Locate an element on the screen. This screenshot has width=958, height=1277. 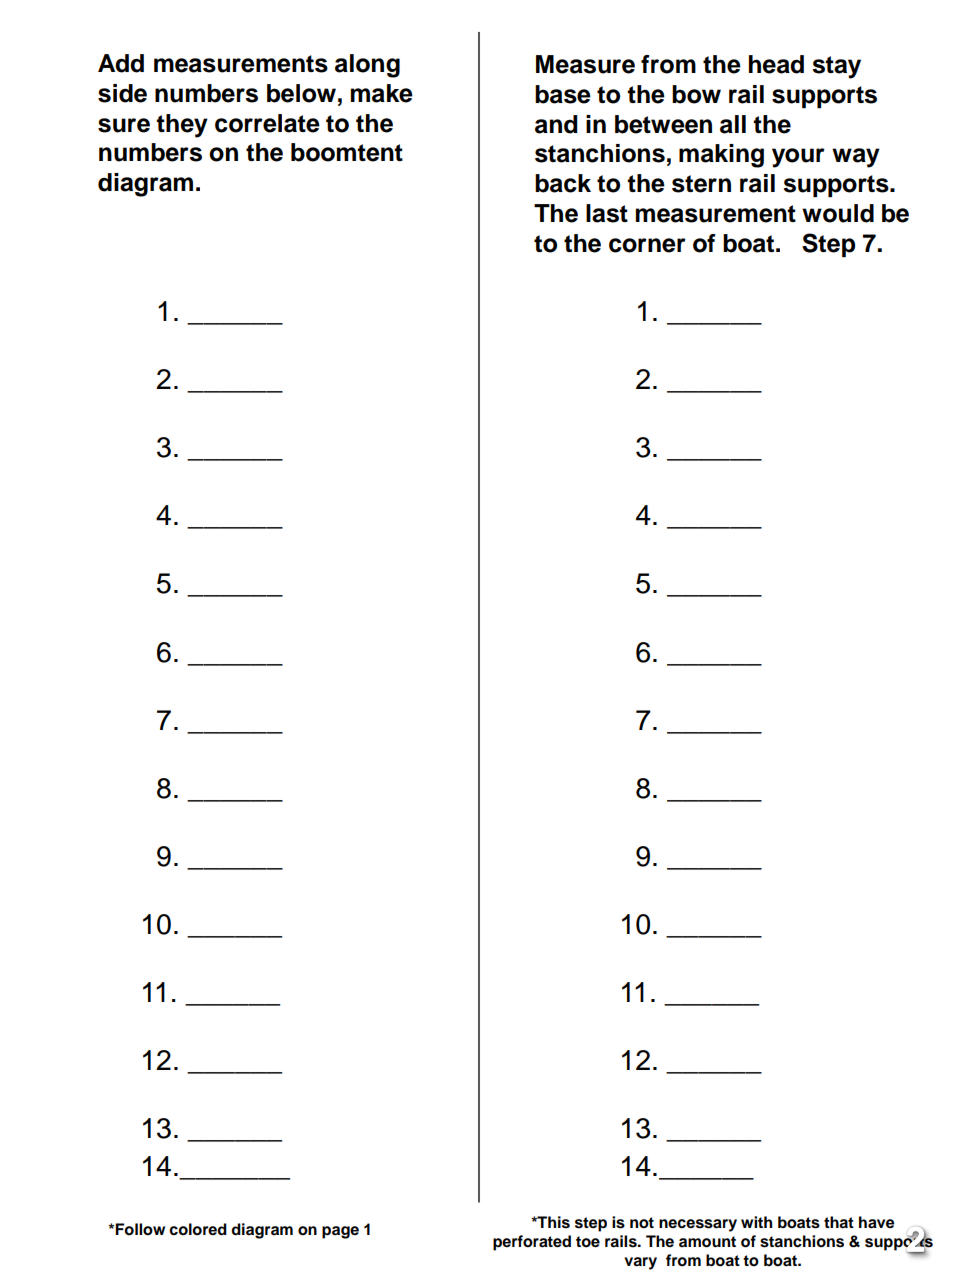
would is located at coordinates (838, 213).
